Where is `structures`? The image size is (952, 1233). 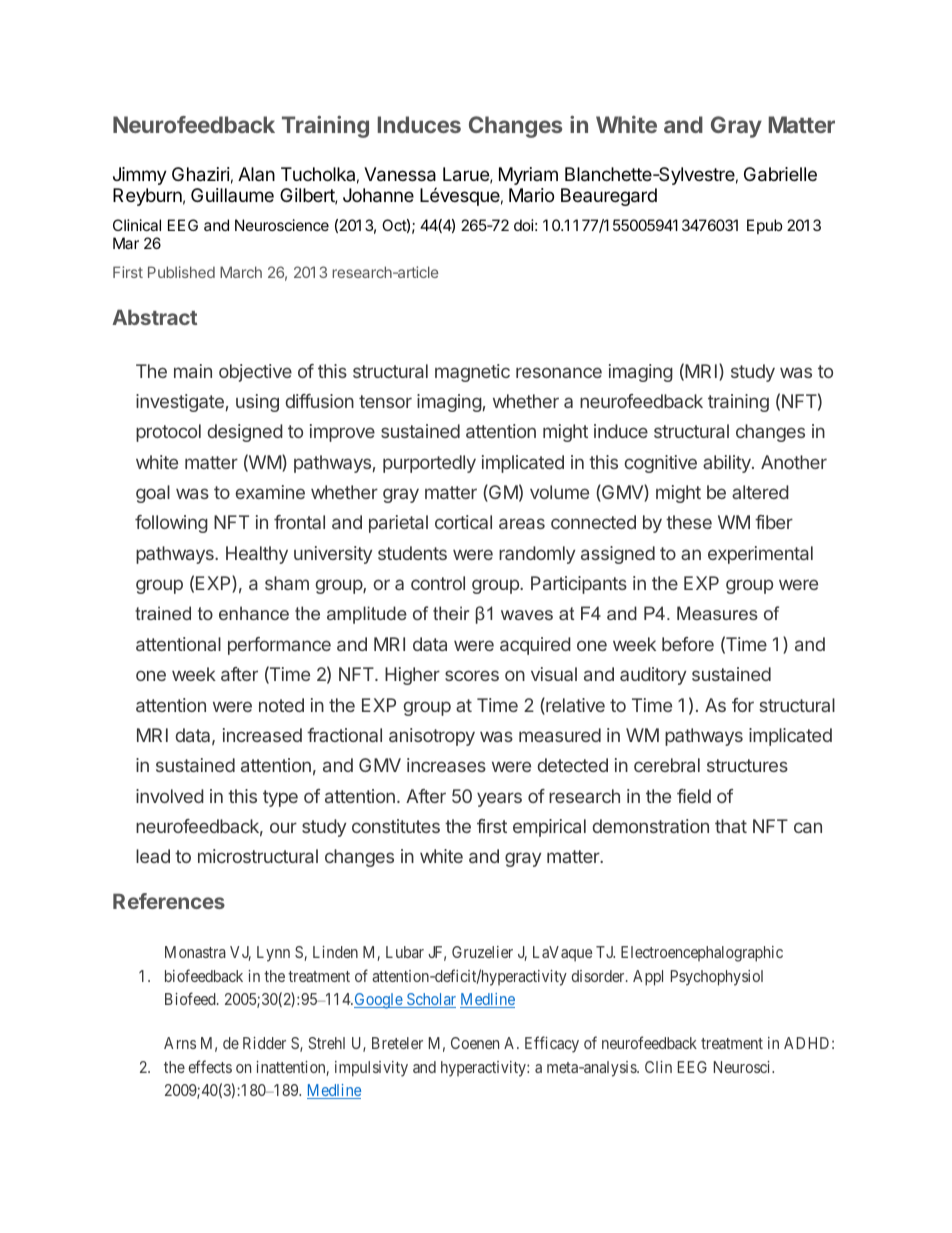 structures is located at coordinates (747, 765).
